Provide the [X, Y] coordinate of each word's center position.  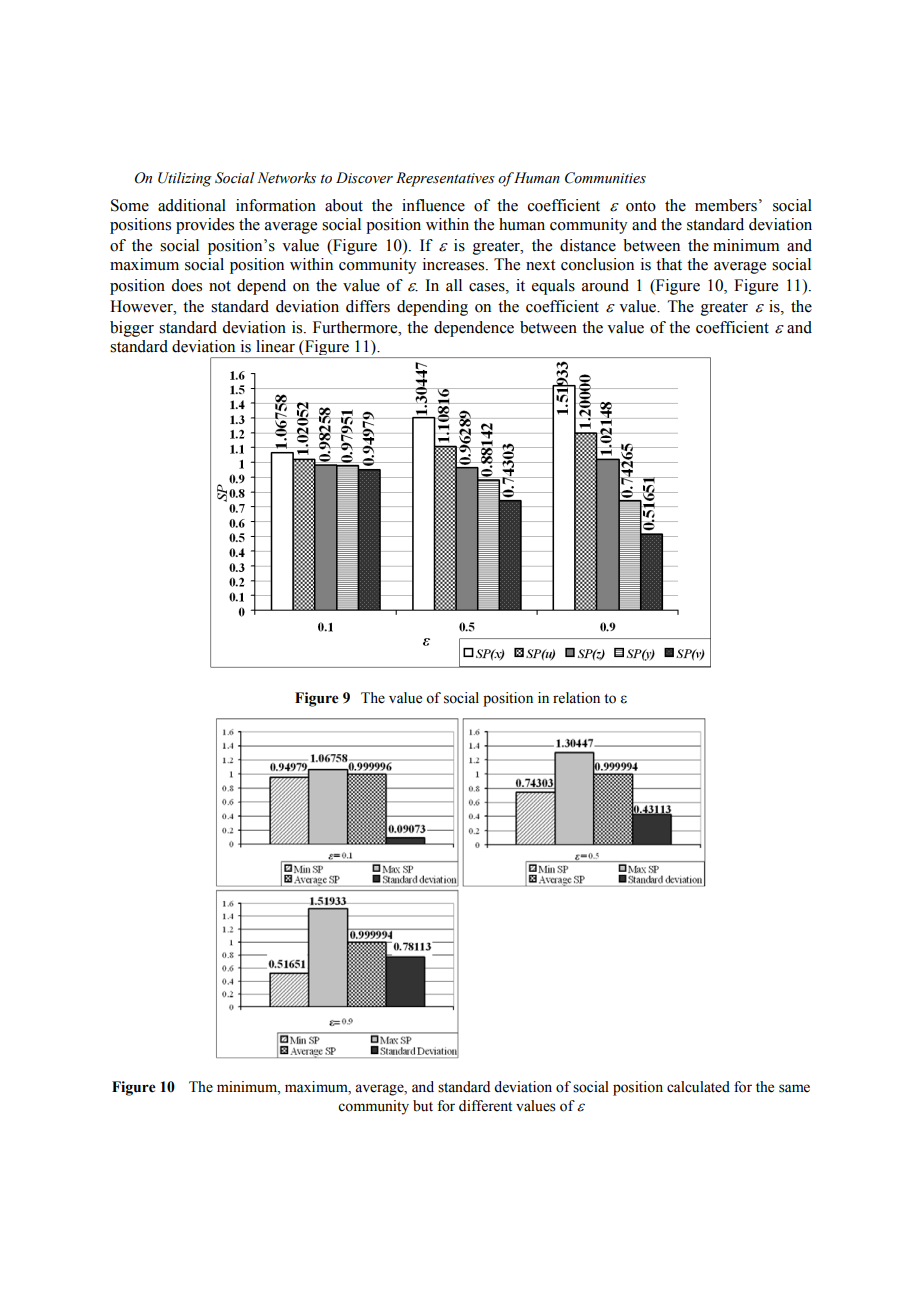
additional [192, 205]
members [726, 205]
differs [368, 306]
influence [433, 205]
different [485, 1106]
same [794, 1088]
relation [576, 698]
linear [275, 346]
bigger [132, 329]
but [423, 1106]
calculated [698, 1087]
